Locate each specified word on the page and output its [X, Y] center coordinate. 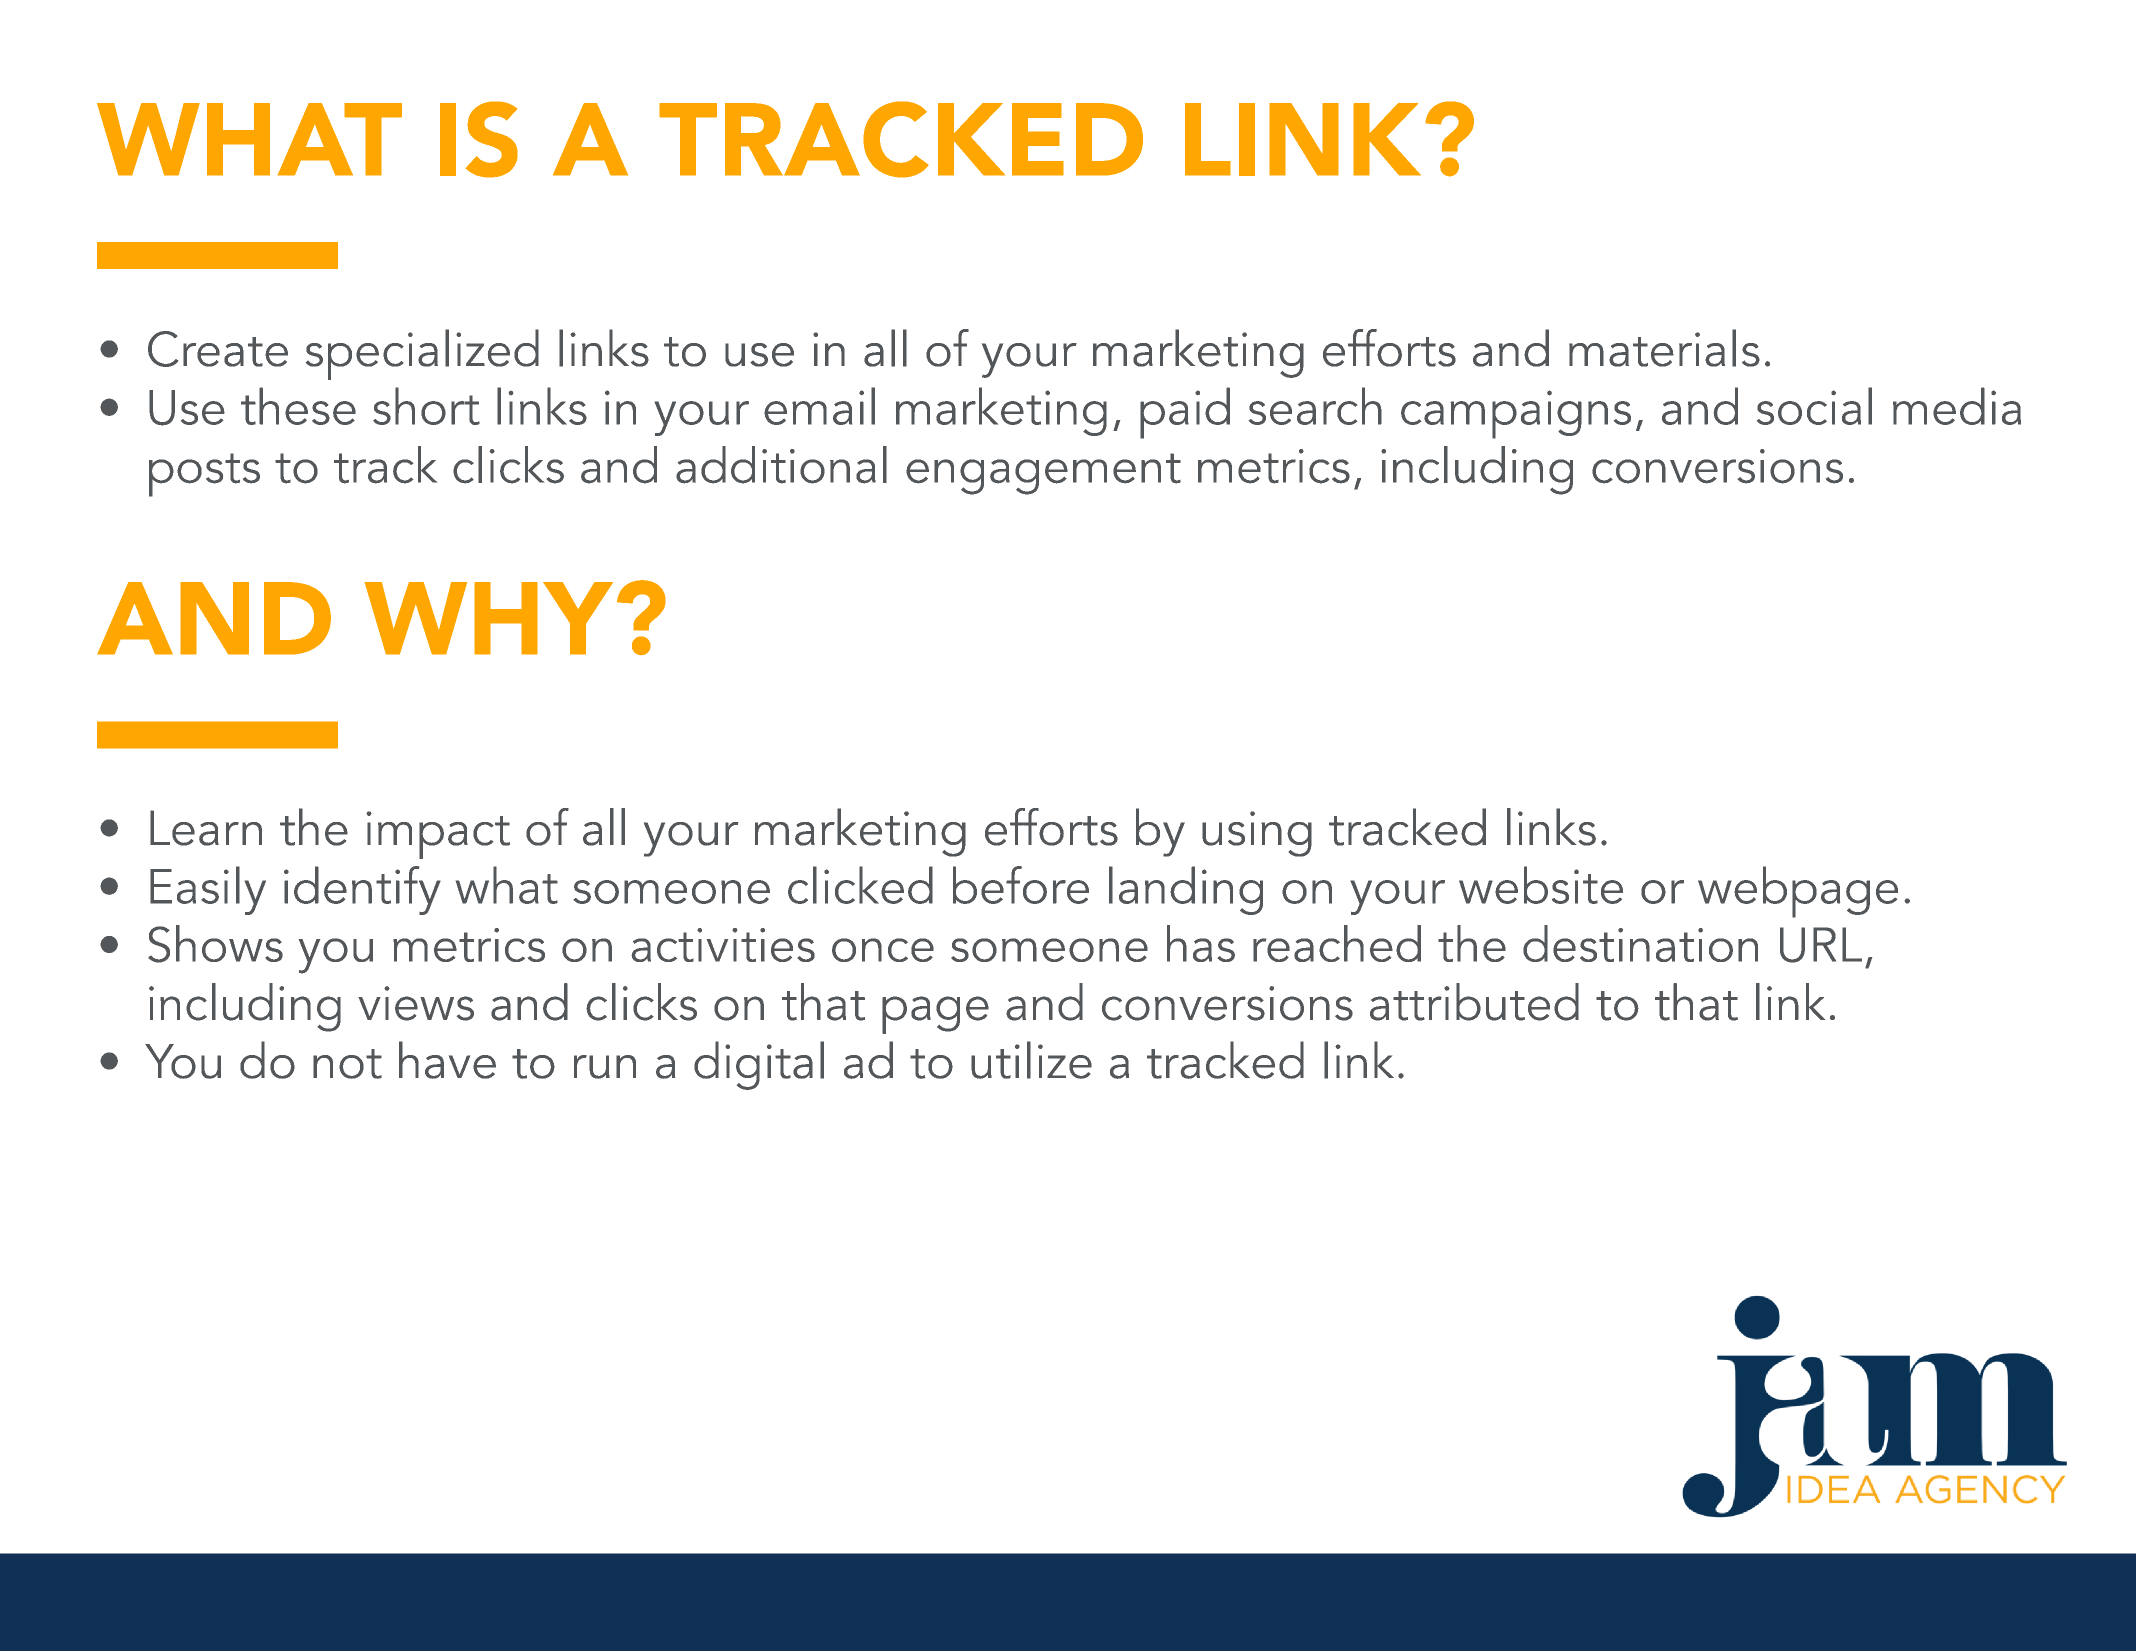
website [1541, 885]
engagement [1043, 474]
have [447, 1060]
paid [1185, 413]
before [1021, 885]
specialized [422, 354]
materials [1664, 348]
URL [1821, 945]
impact [438, 835]
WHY [488, 618]
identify [362, 890]
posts [204, 475]
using [1257, 834]
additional [781, 465]
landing [1186, 890]
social [1814, 406]
